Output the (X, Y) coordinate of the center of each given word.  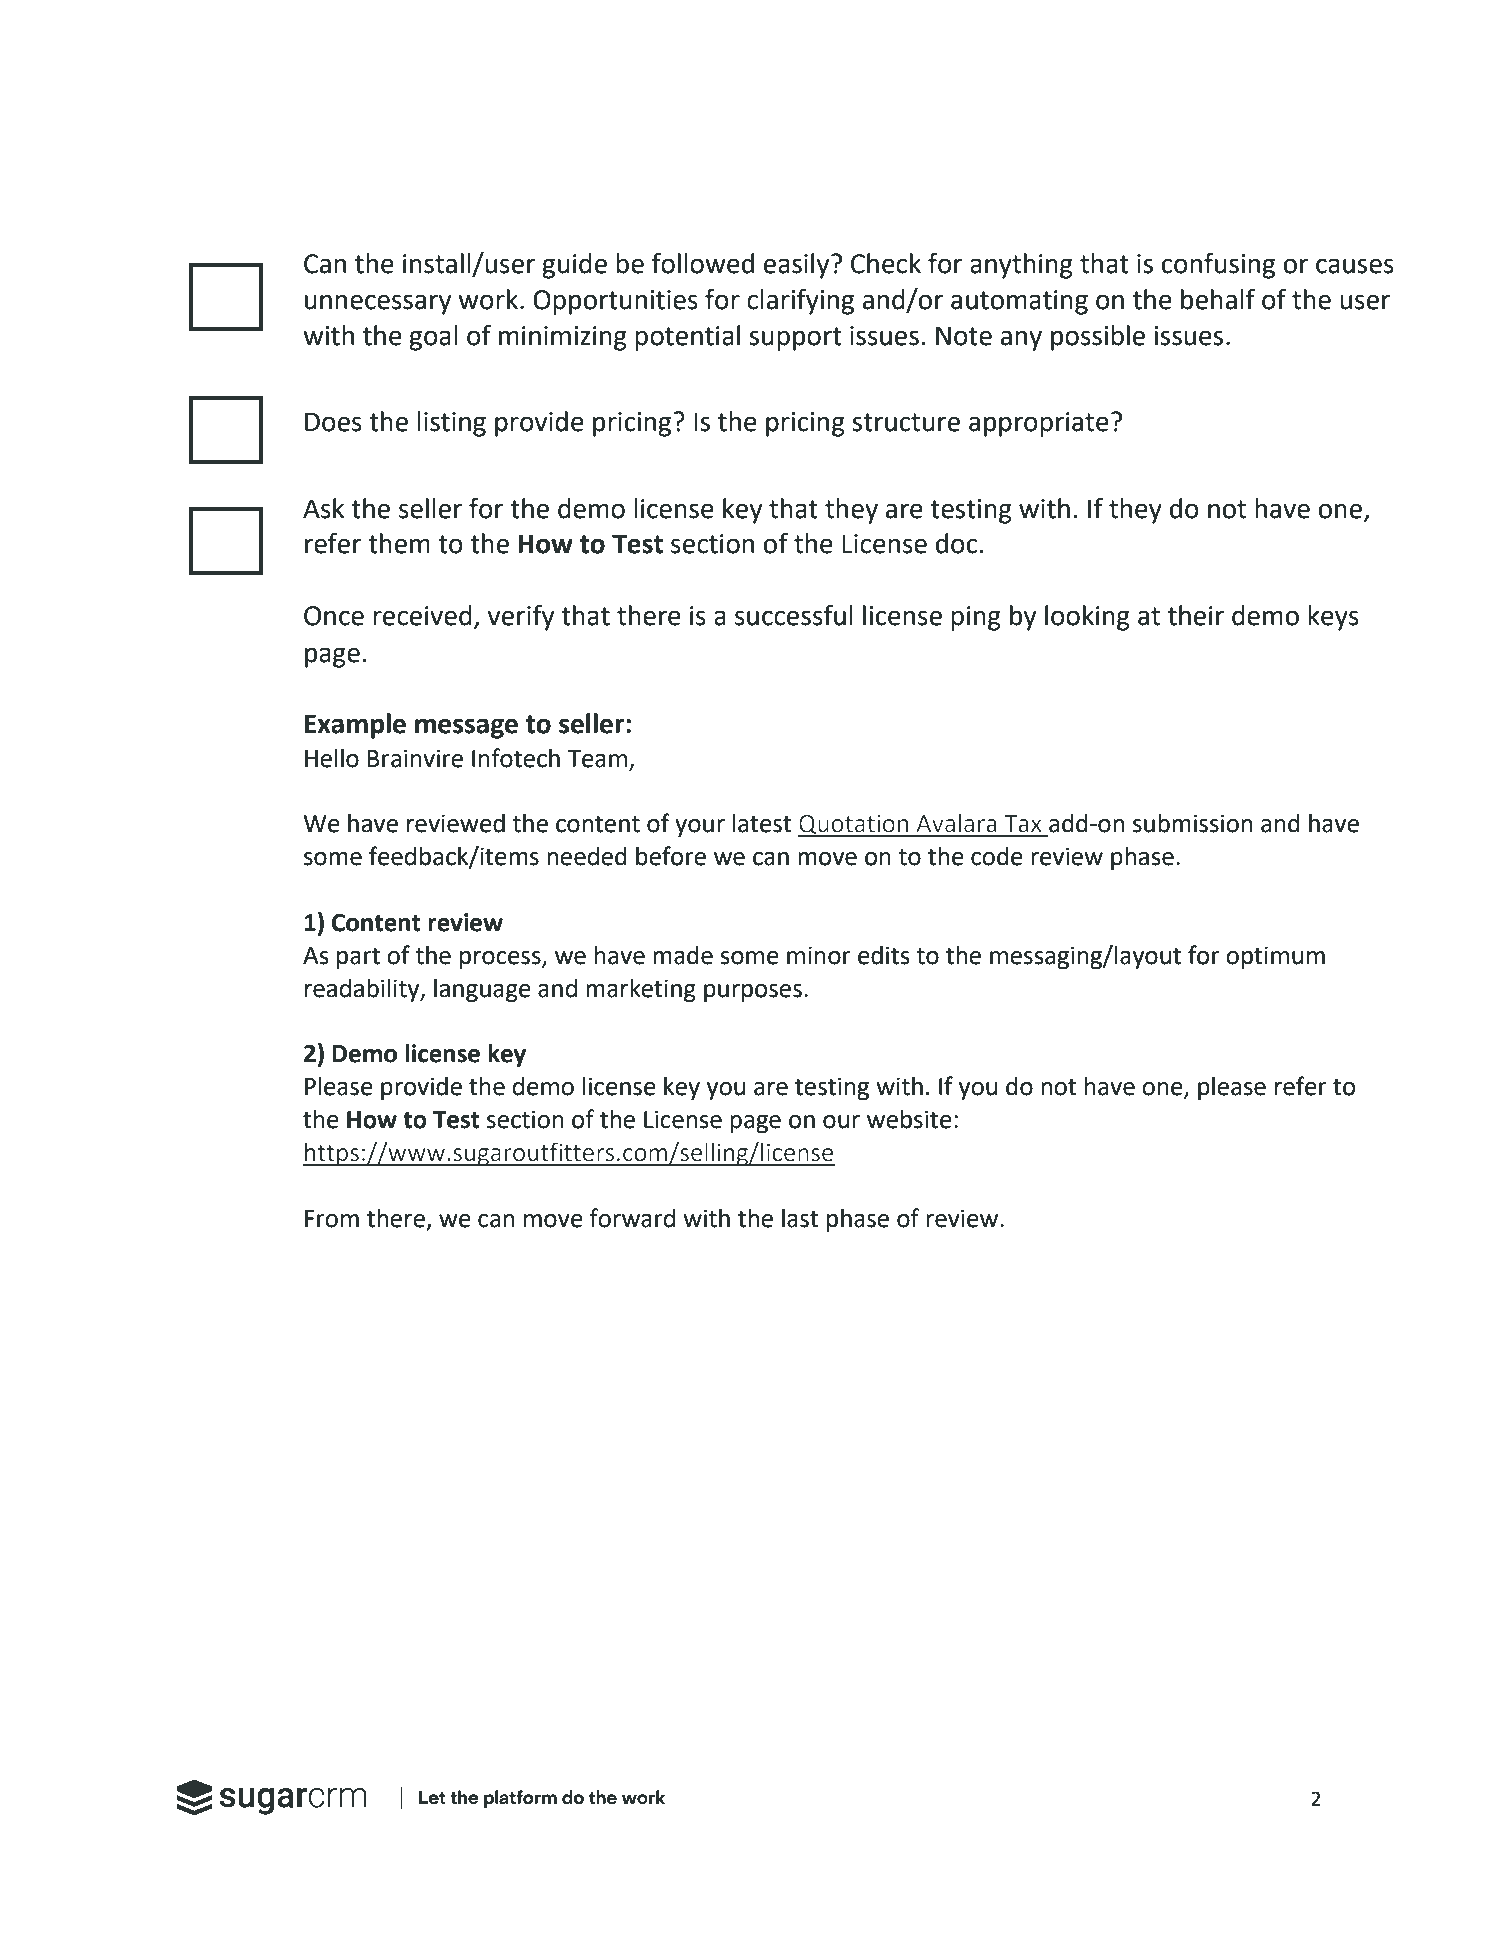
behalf (1218, 299)
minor (819, 955)
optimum (1275, 957)
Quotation (854, 826)
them (399, 543)
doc (957, 543)
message (466, 728)
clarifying (800, 301)
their (1196, 615)
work (488, 299)
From (332, 1219)
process (501, 960)
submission (1192, 823)
